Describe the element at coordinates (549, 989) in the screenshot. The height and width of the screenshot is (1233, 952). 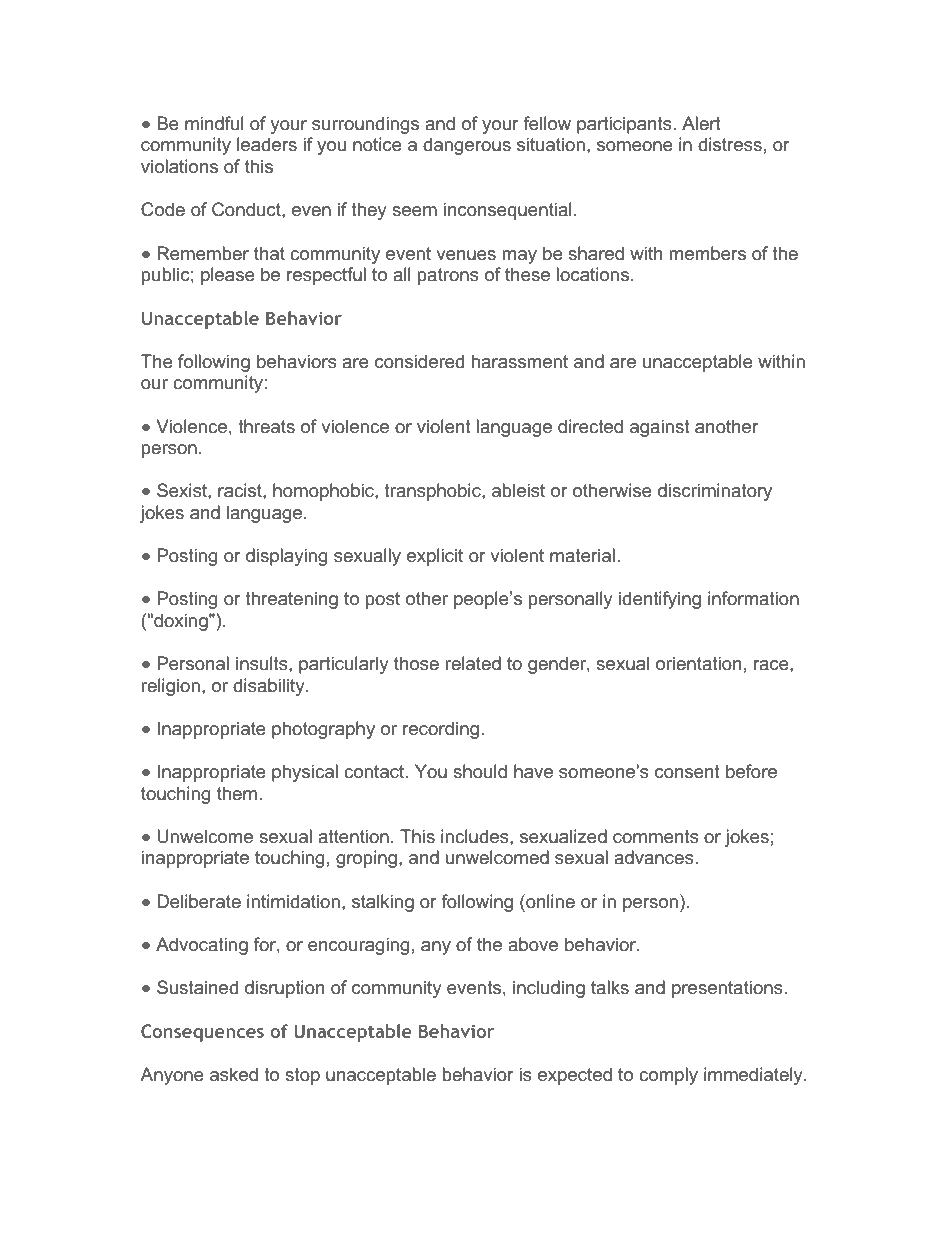
I see `including` at that location.
